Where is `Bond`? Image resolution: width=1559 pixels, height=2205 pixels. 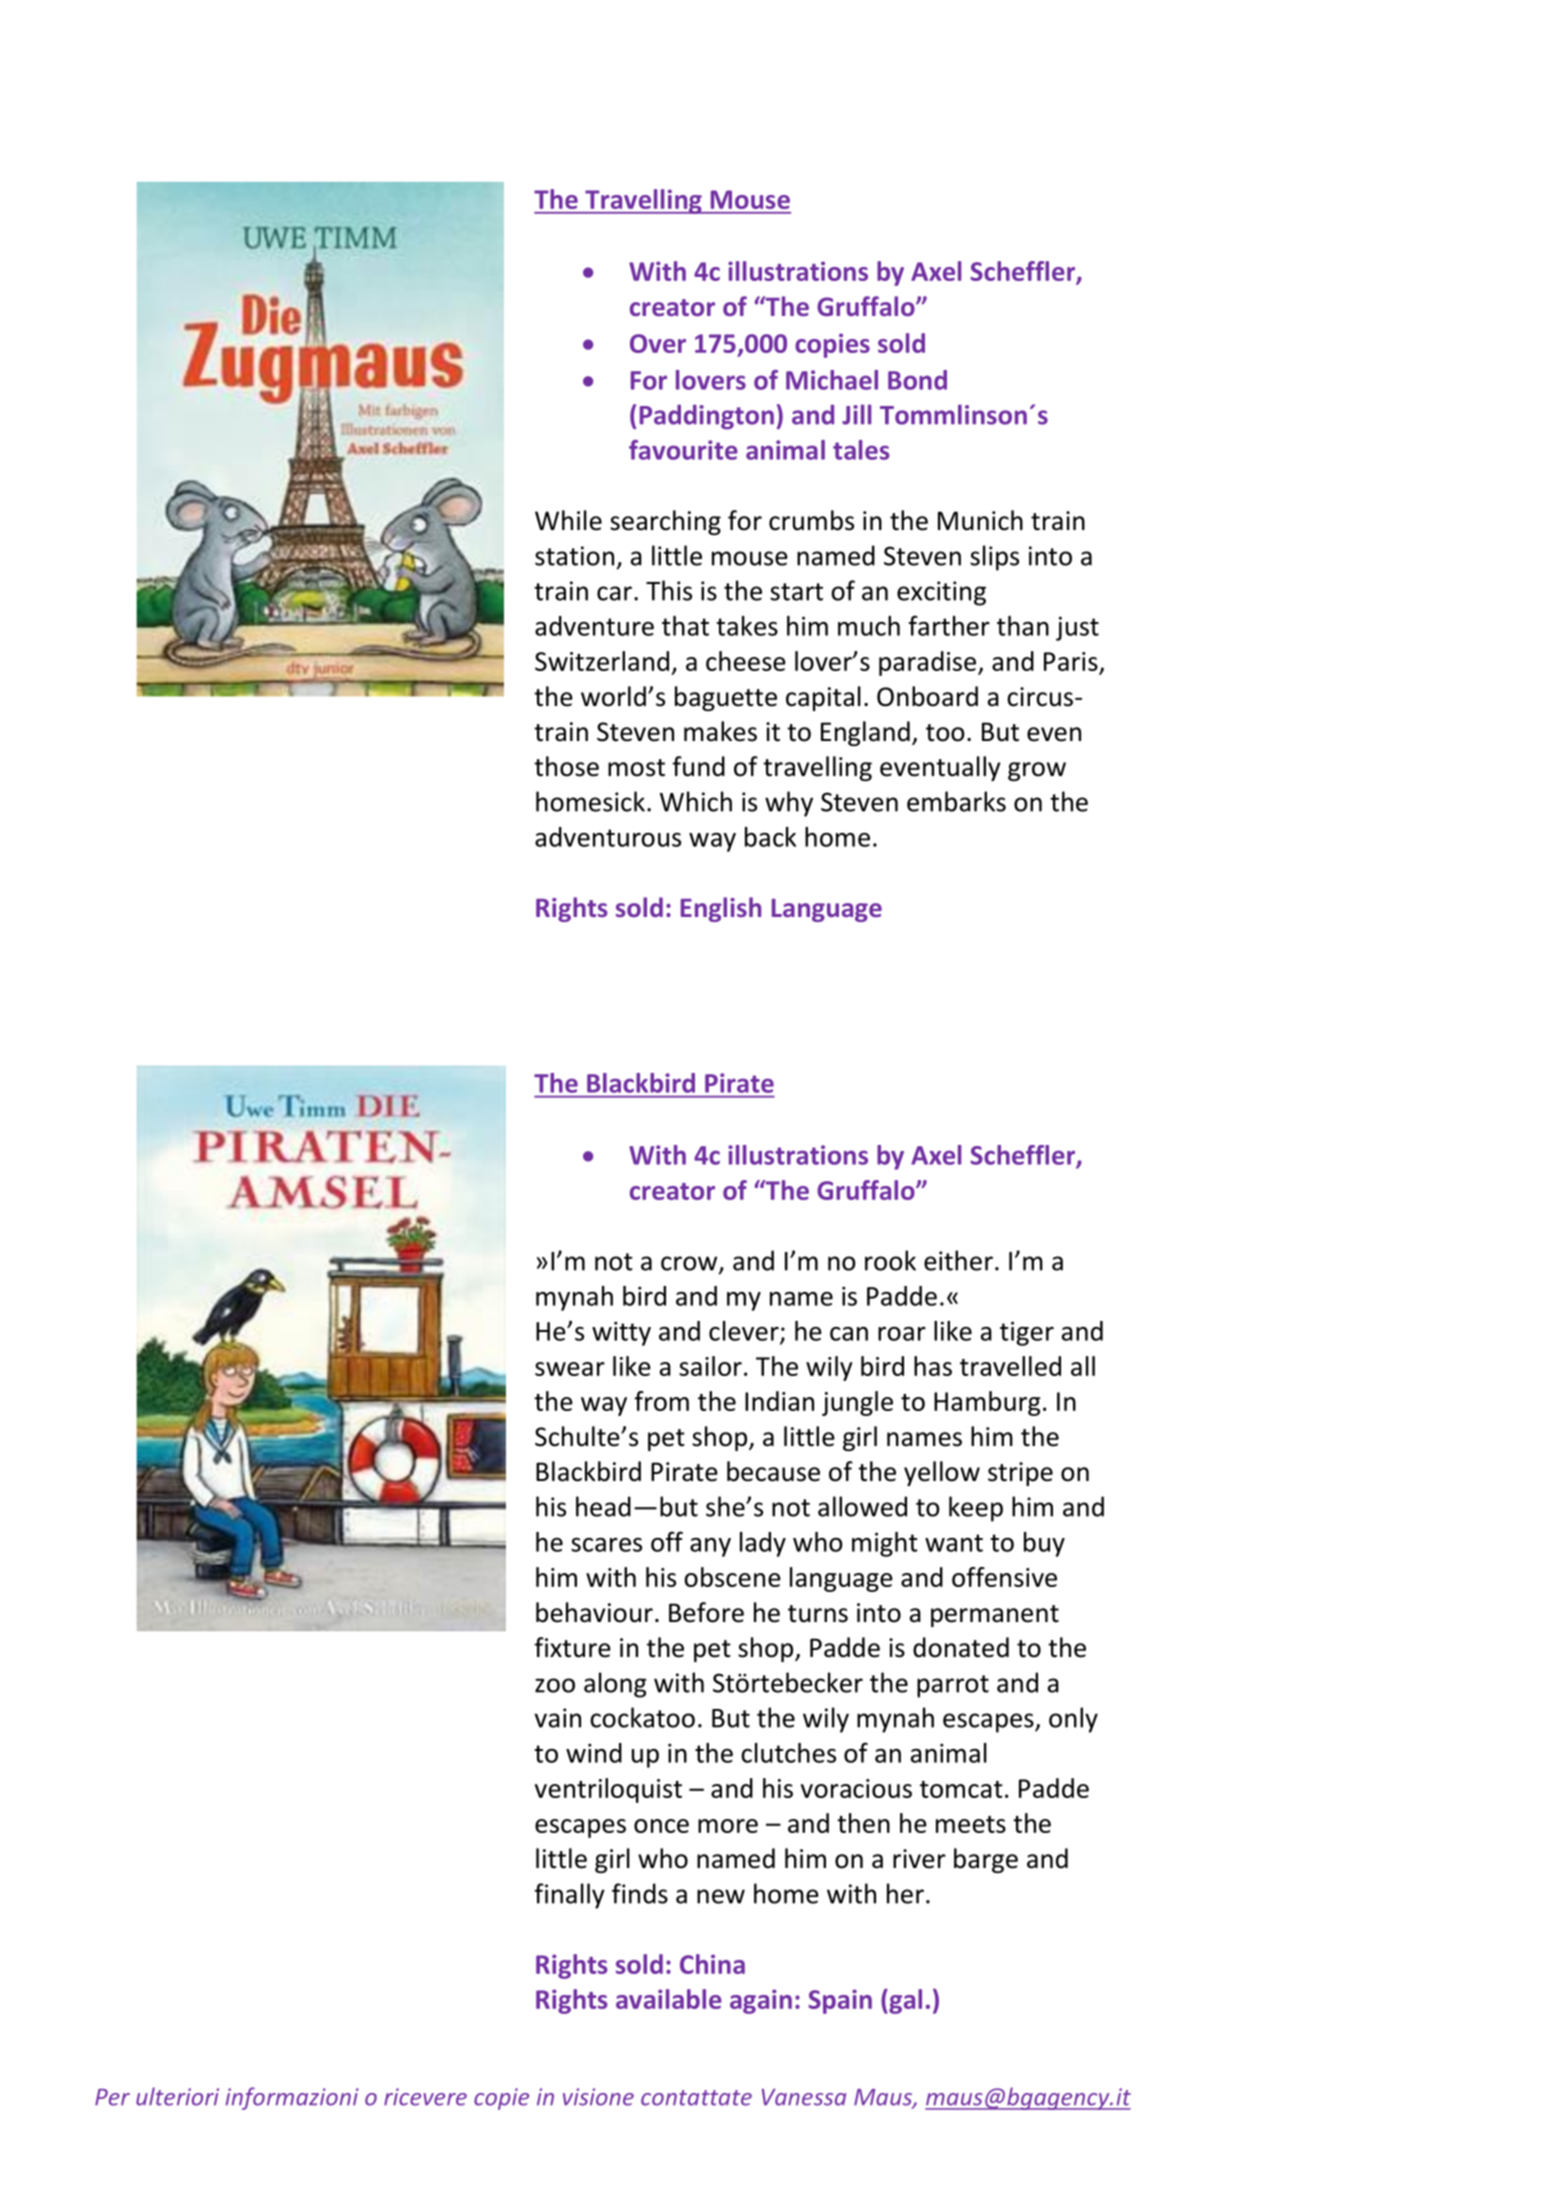
Bond is located at coordinates (917, 380).
